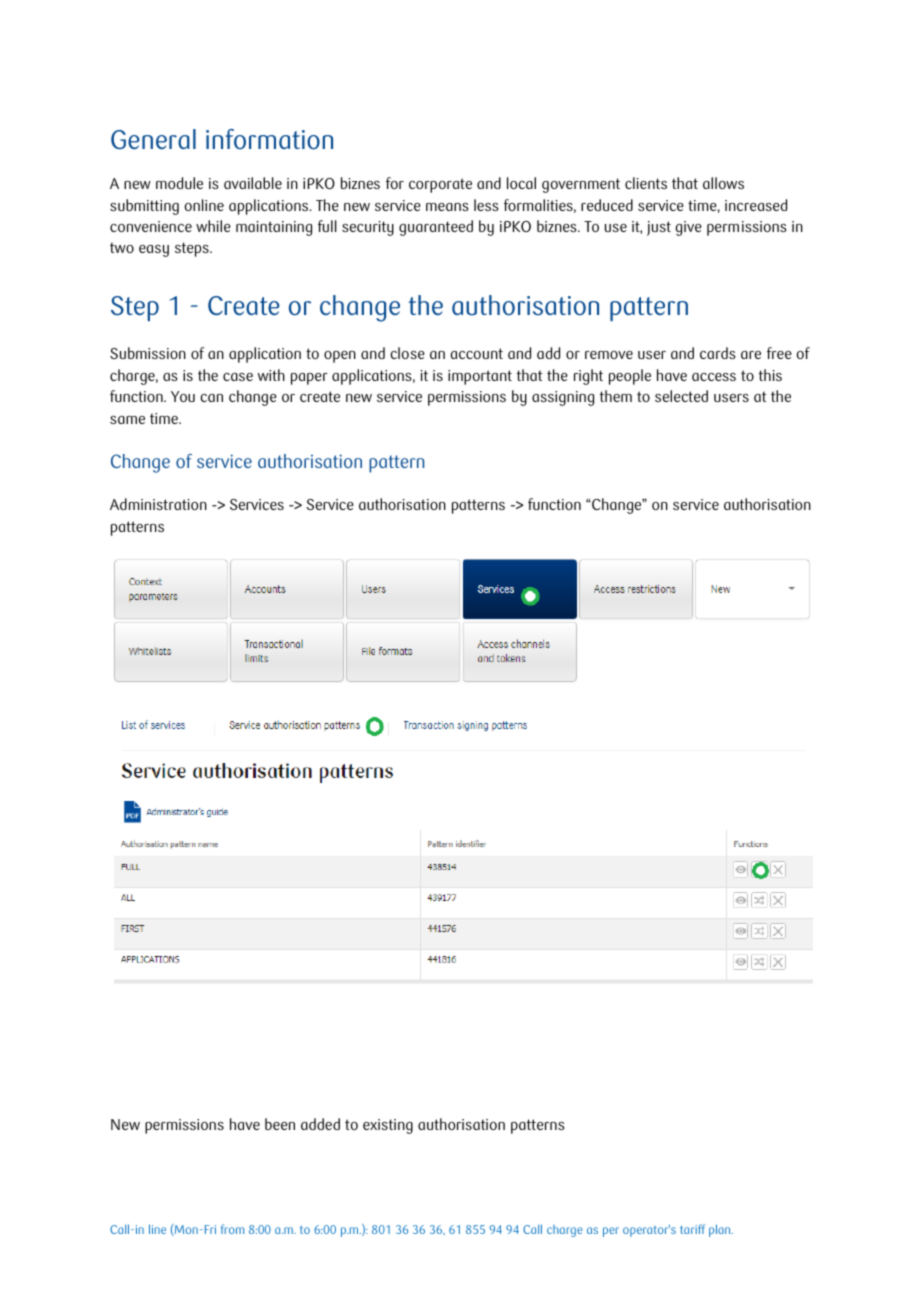 This screenshot has width=924, height=1308. I want to click on selected, so click(681, 396).
